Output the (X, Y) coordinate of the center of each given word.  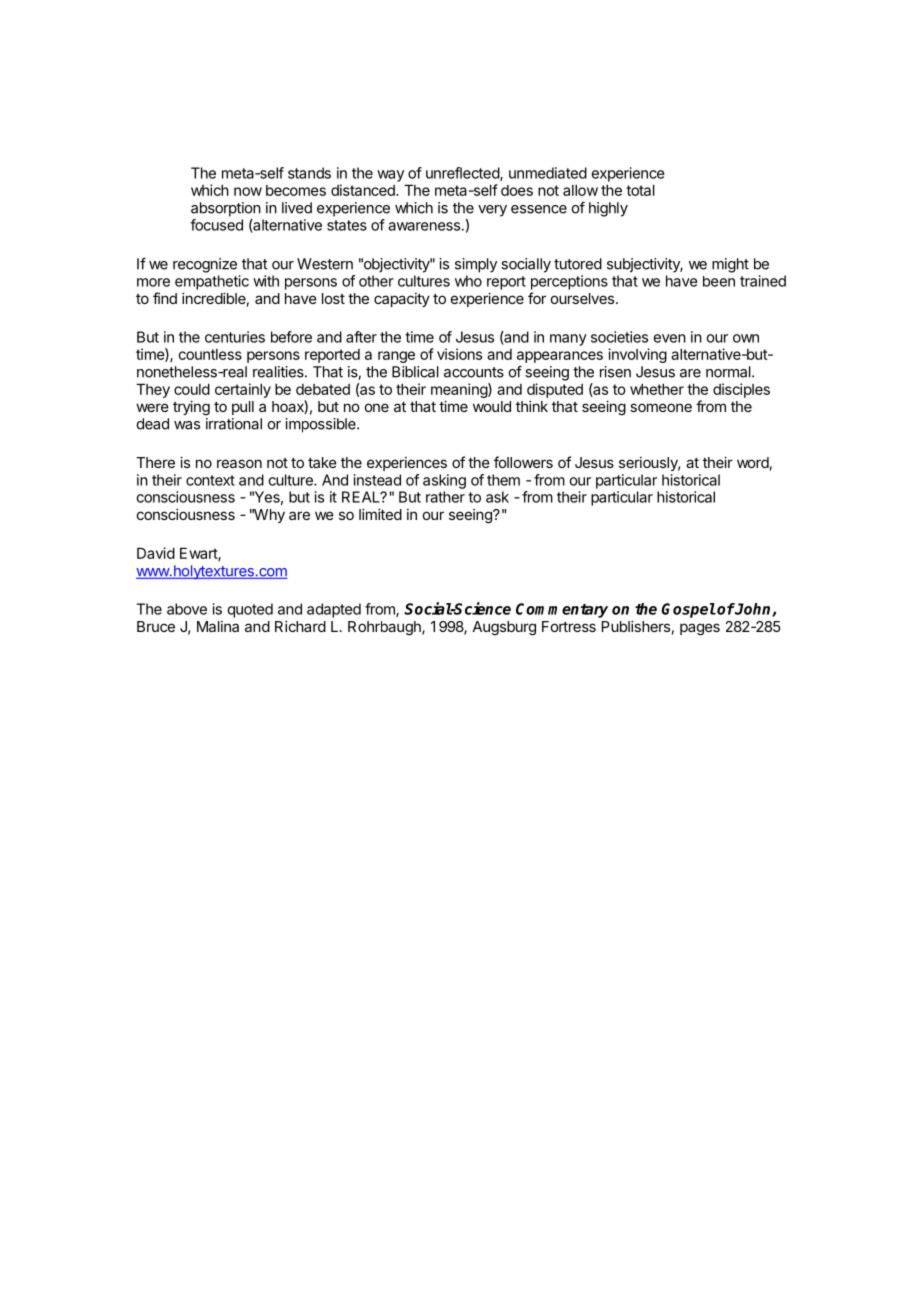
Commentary (562, 610)
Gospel (688, 610)
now (248, 191)
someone (661, 407)
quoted (250, 610)
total (640, 190)
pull (243, 408)
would (492, 406)
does (517, 190)
